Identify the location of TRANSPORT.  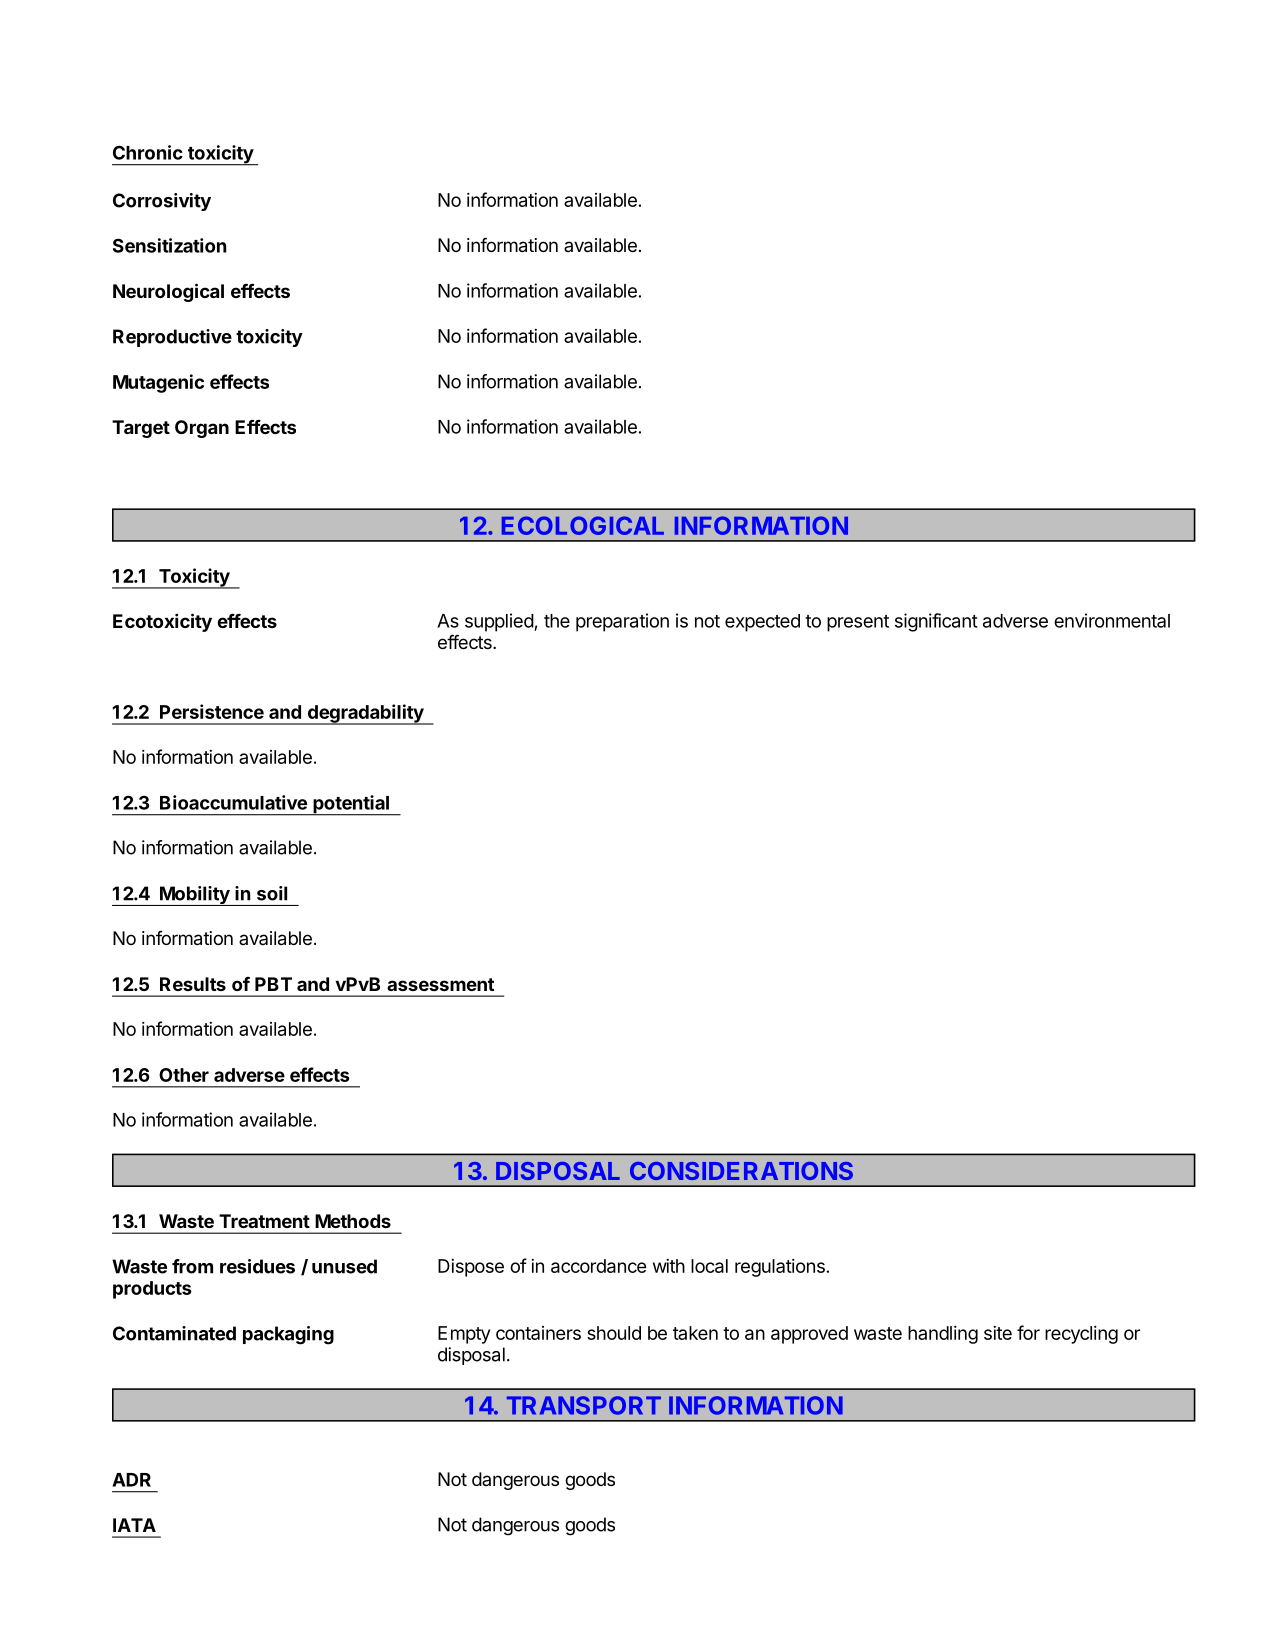
(584, 1405).
